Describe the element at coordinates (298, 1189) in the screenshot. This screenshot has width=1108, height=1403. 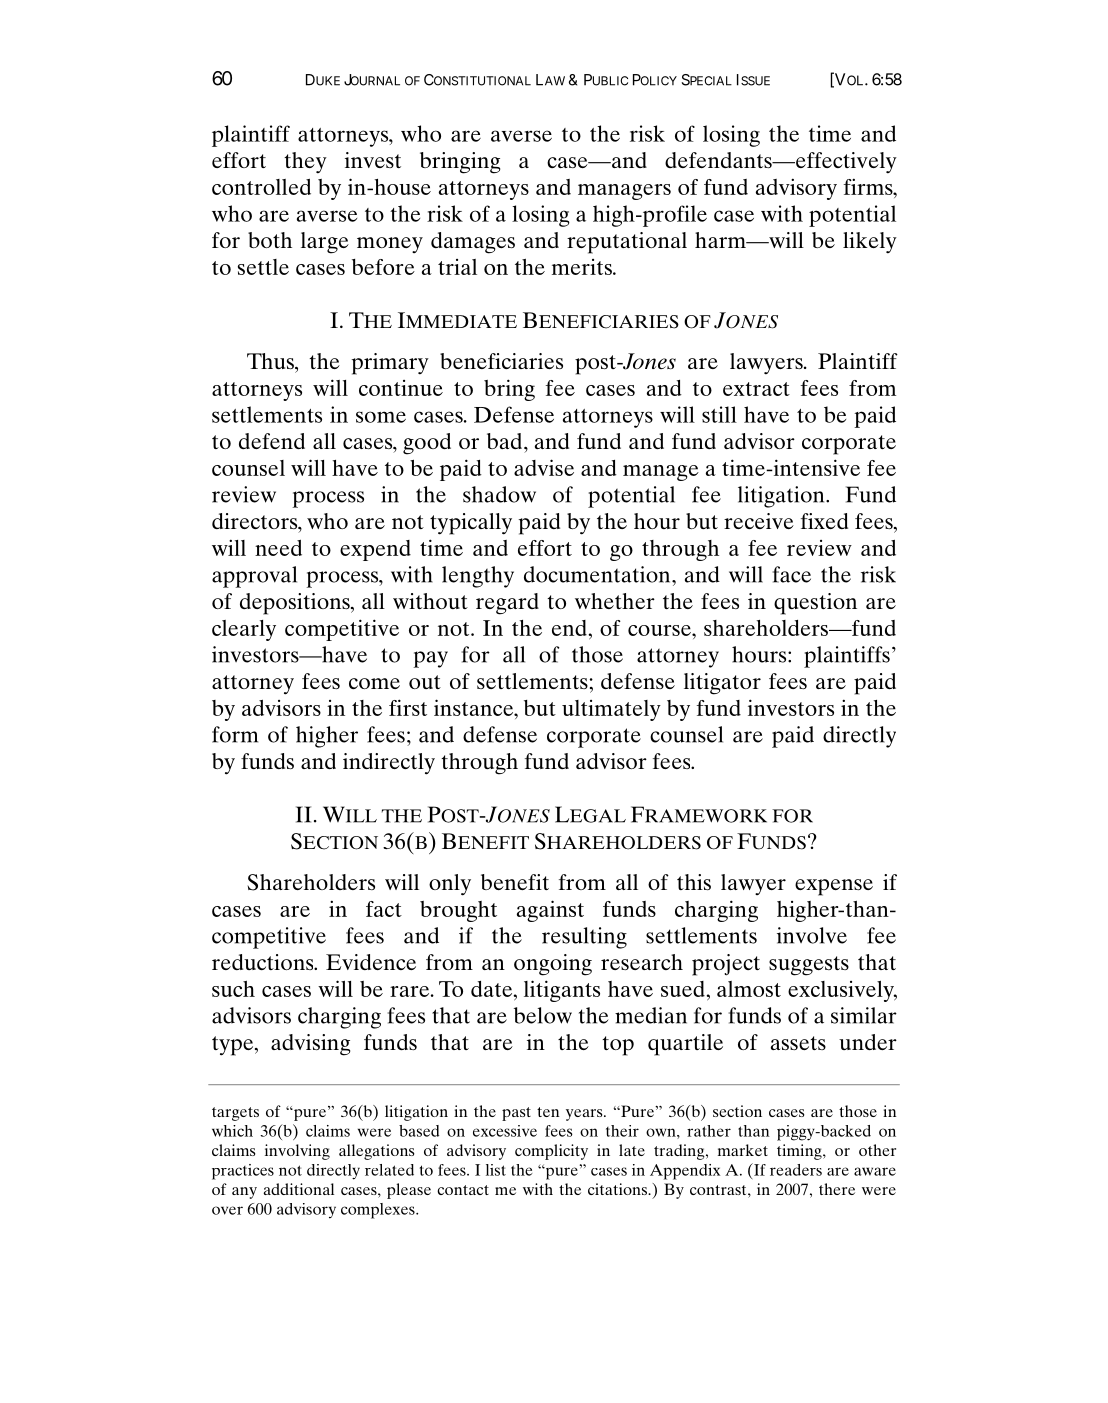
I see `additional` at that location.
